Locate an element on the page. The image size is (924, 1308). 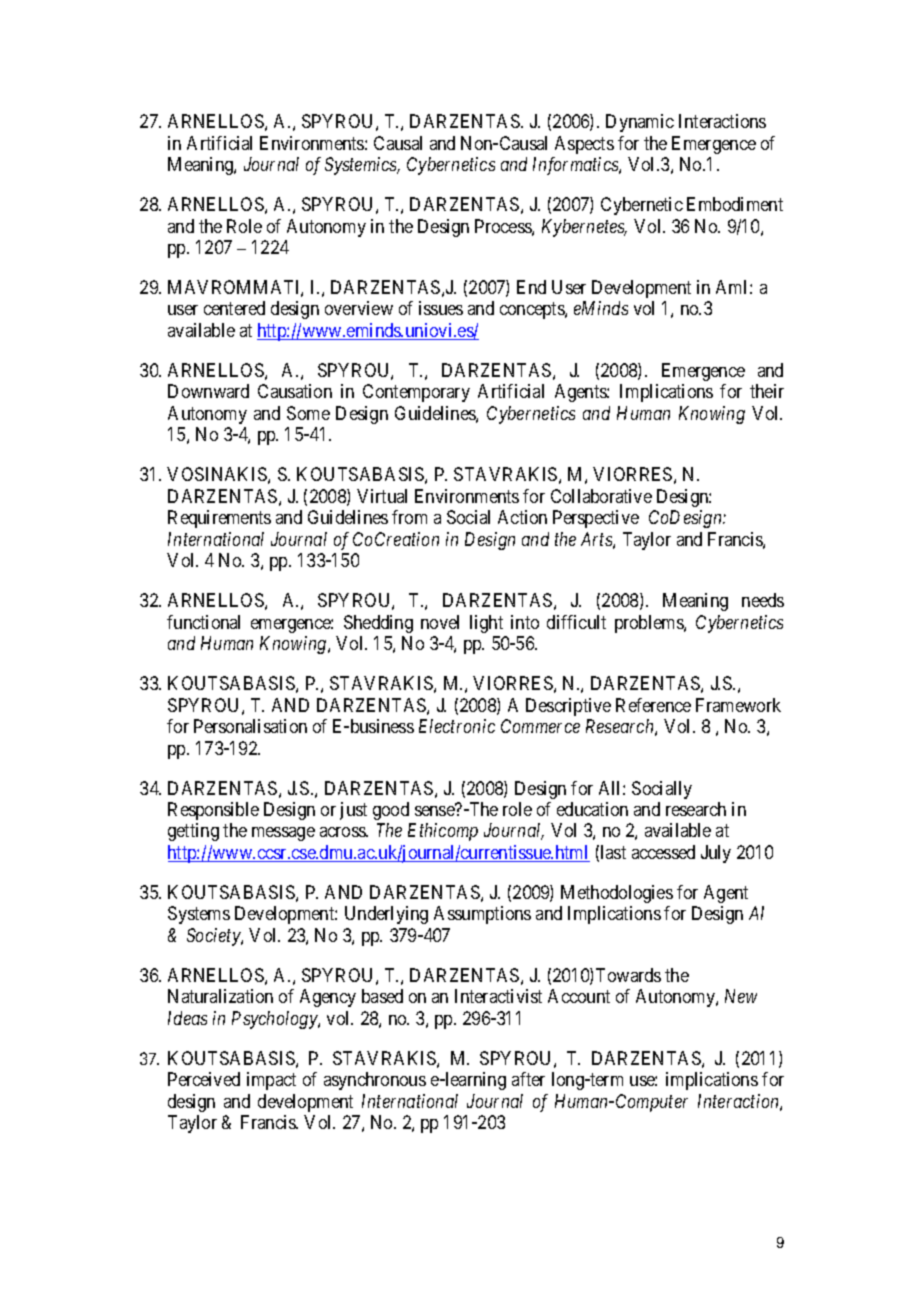
Causation is located at coordinates (295, 391).
